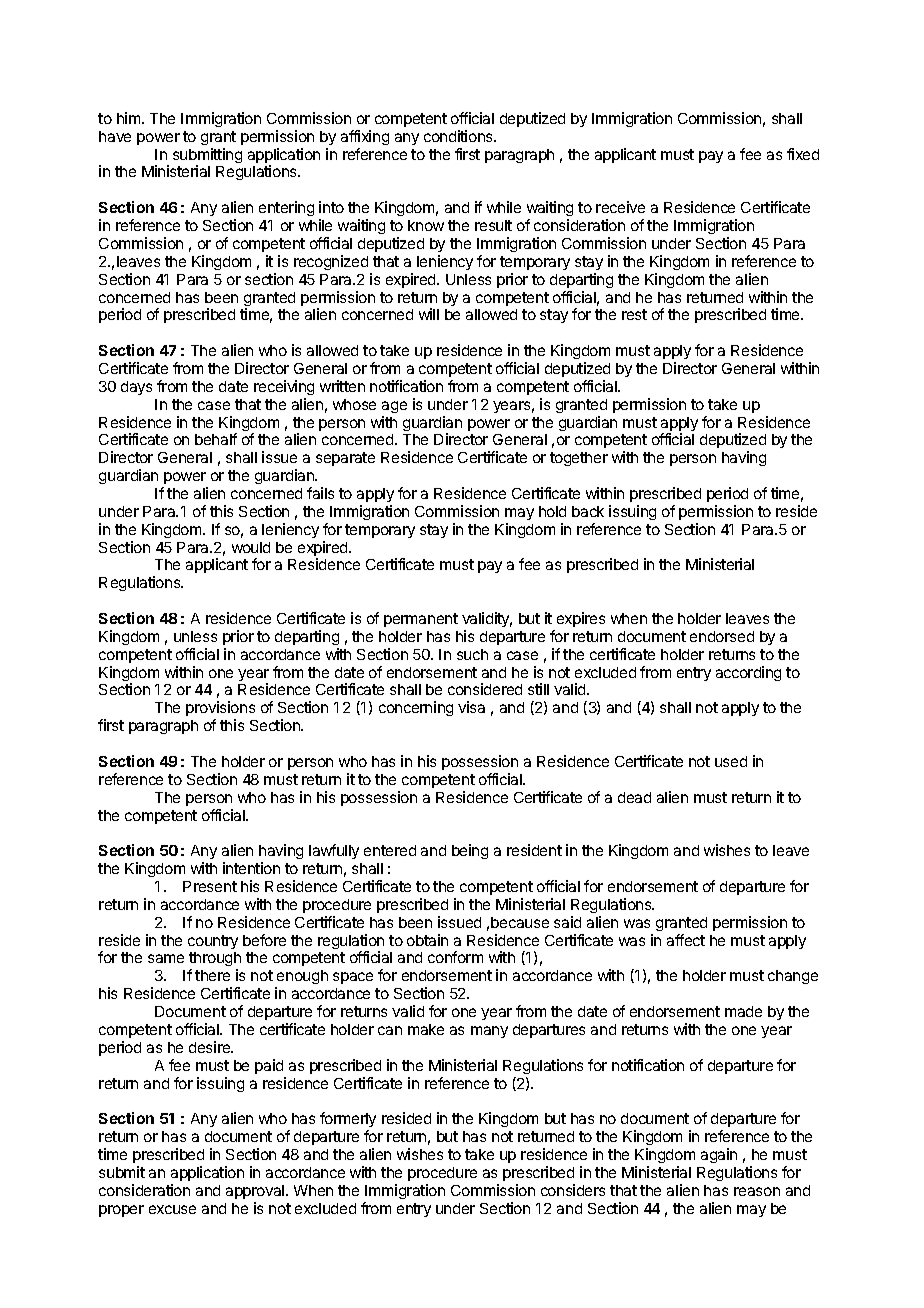  I want to click on excuse, so click(172, 1209).
